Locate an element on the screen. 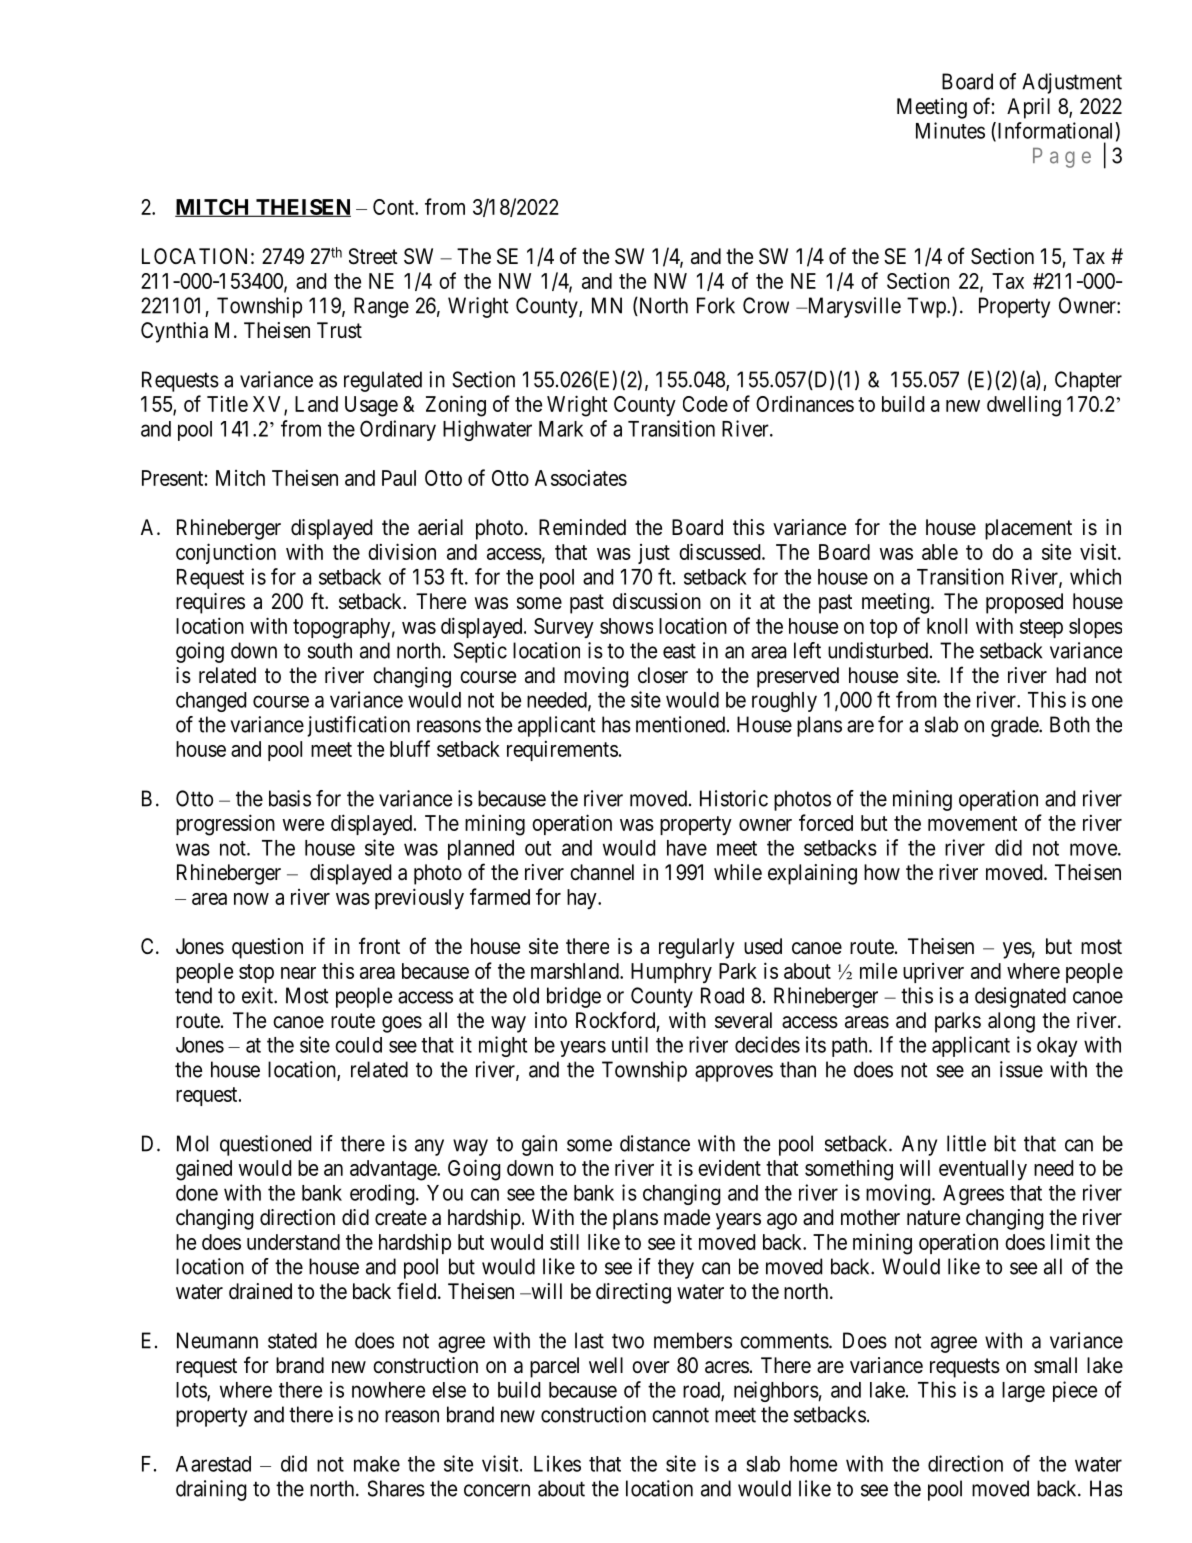 This screenshot has height=1543, width=1192. grade is located at coordinates (1015, 726).
